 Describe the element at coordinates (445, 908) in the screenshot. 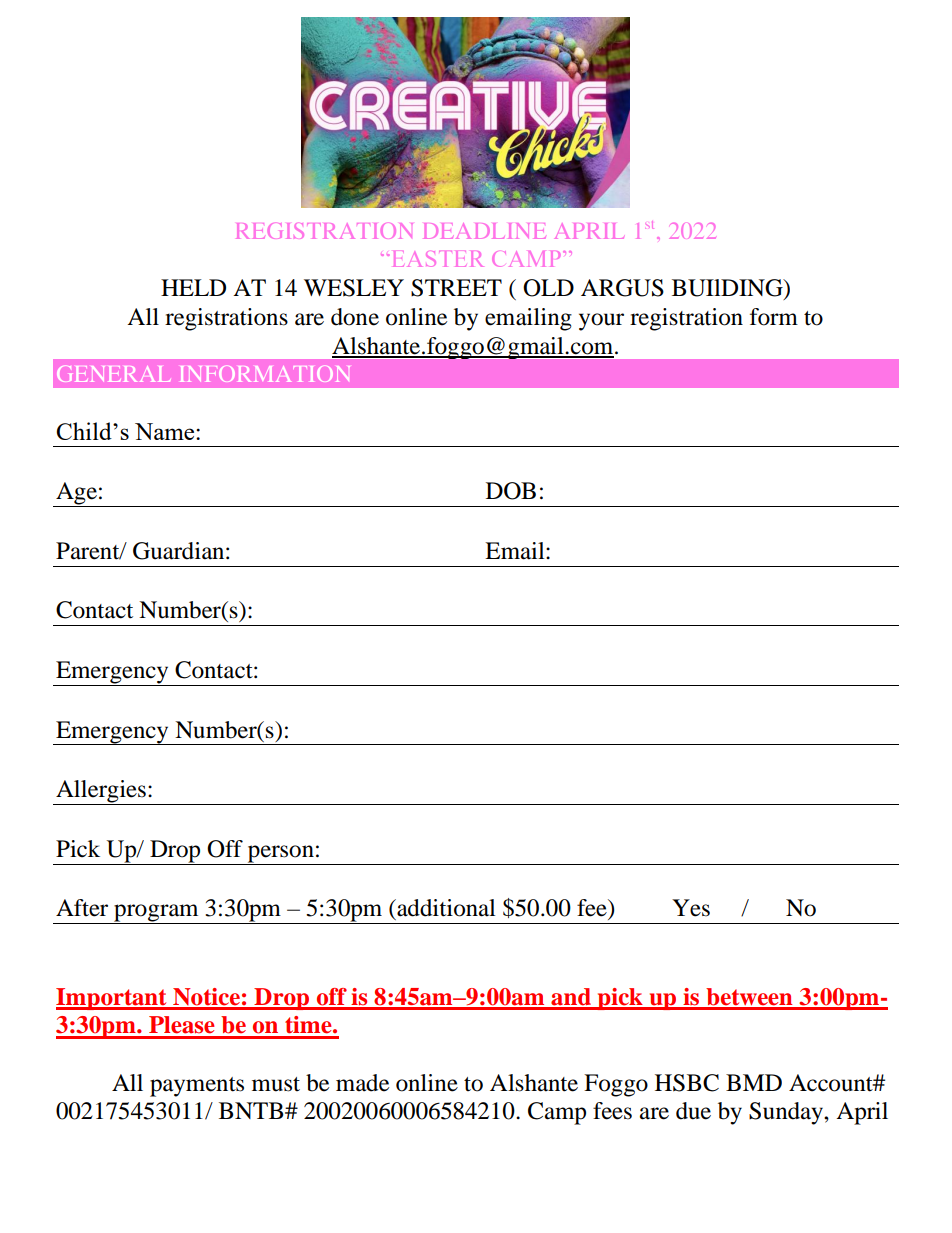

I see `additional` at that location.
